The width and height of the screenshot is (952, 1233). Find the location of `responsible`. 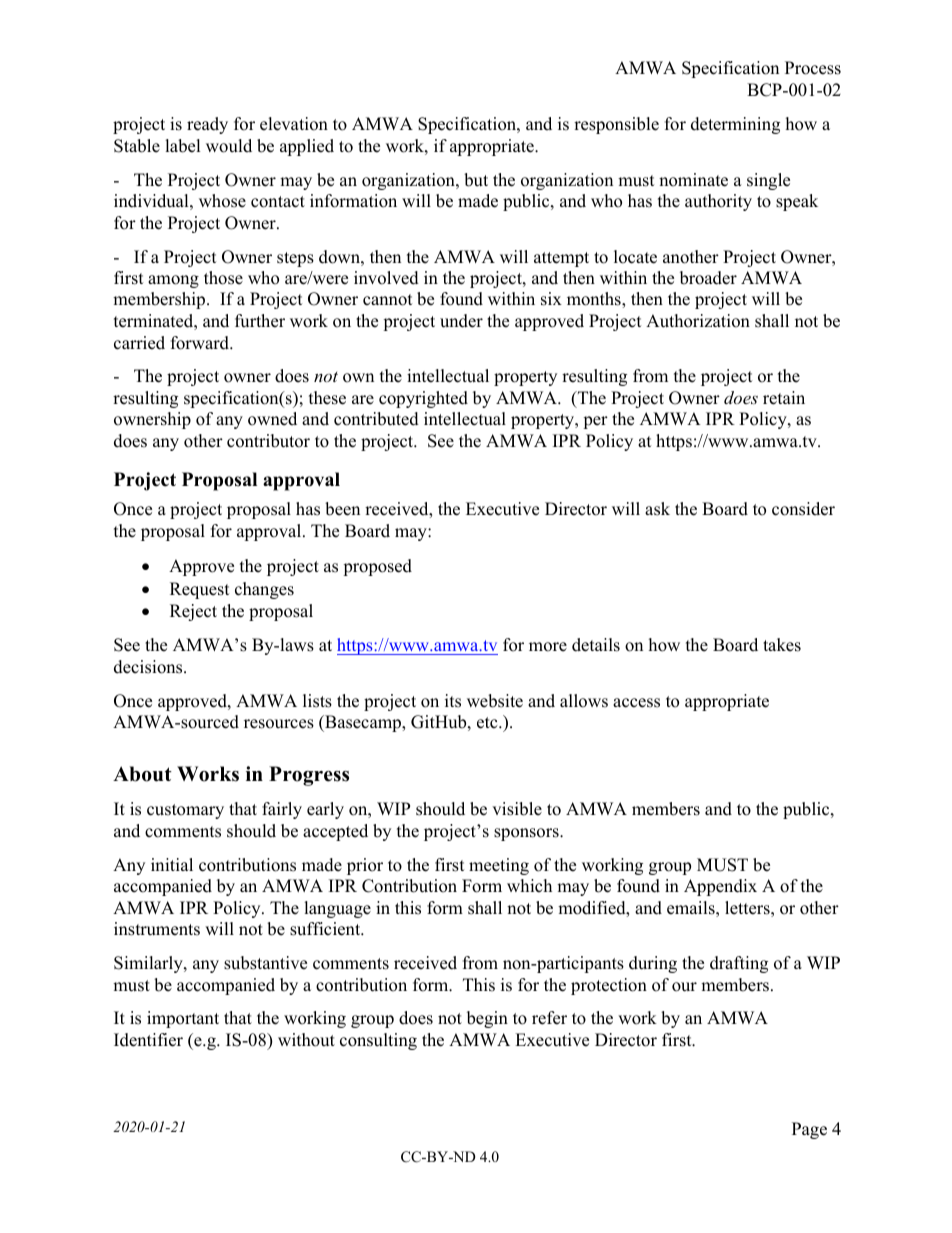

responsible is located at coordinates (616, 125).
